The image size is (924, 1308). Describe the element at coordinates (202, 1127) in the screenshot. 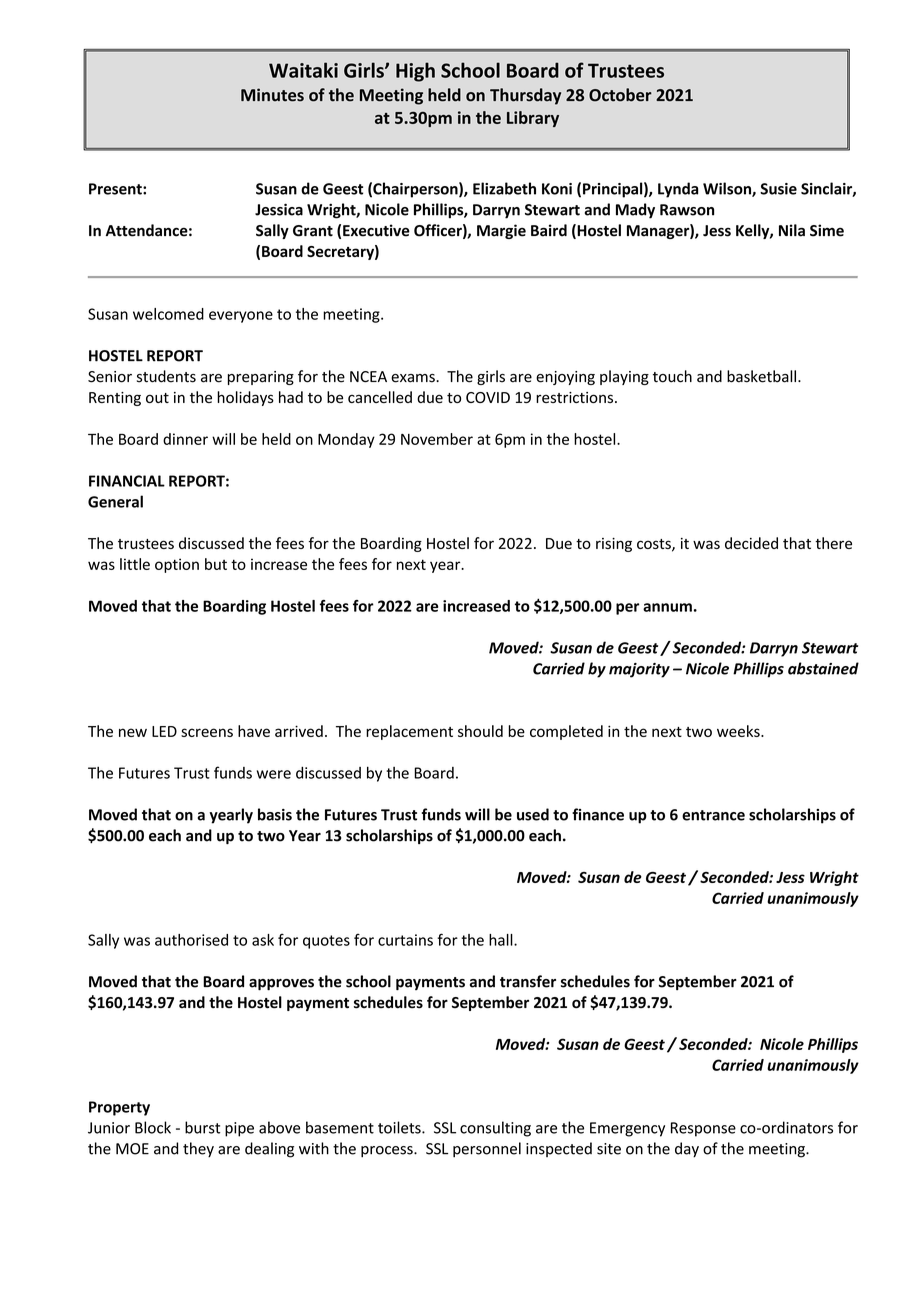

I see `burst` at that location.
